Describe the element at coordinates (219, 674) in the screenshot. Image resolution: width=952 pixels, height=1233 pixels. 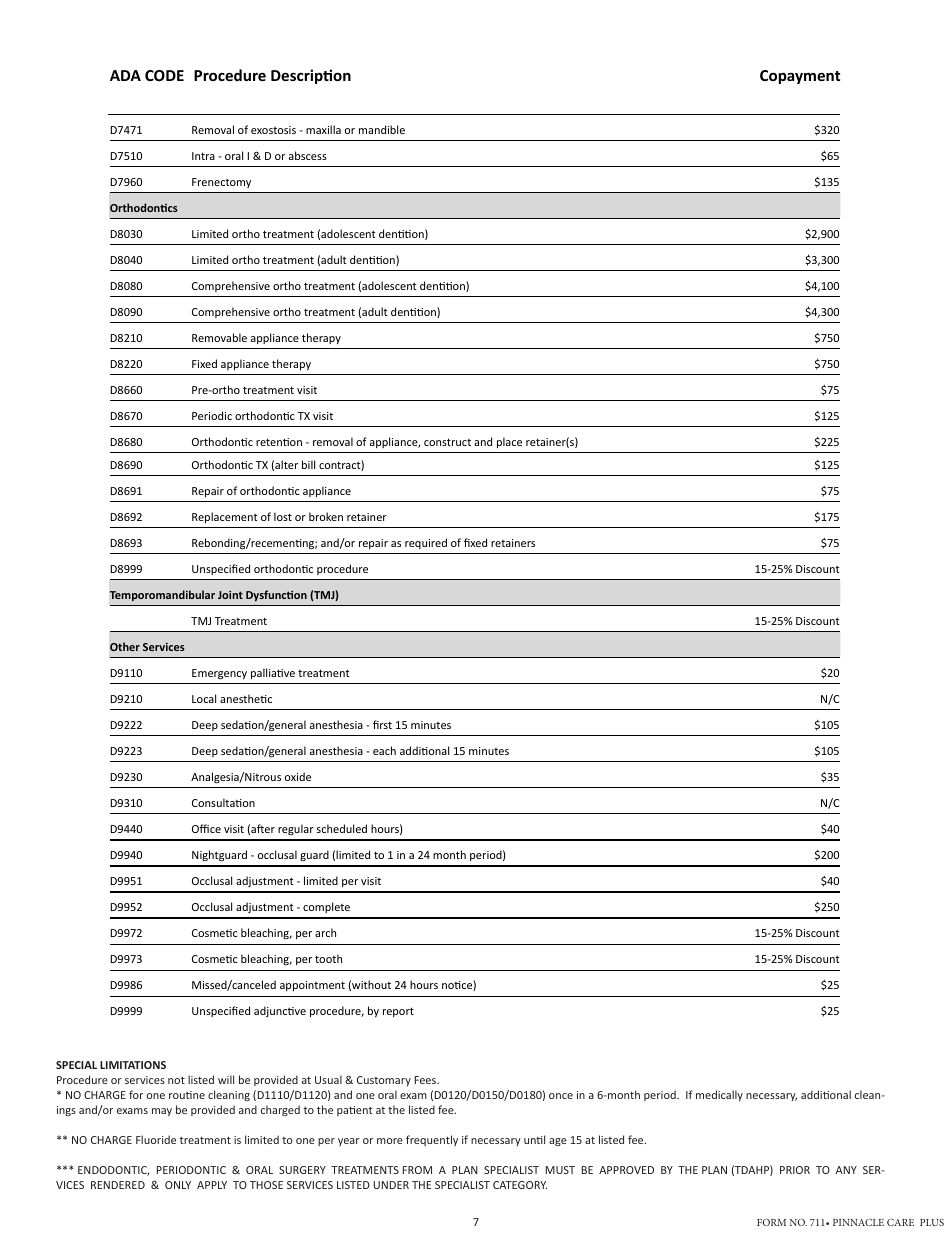
I see `Emergency` at that location.
